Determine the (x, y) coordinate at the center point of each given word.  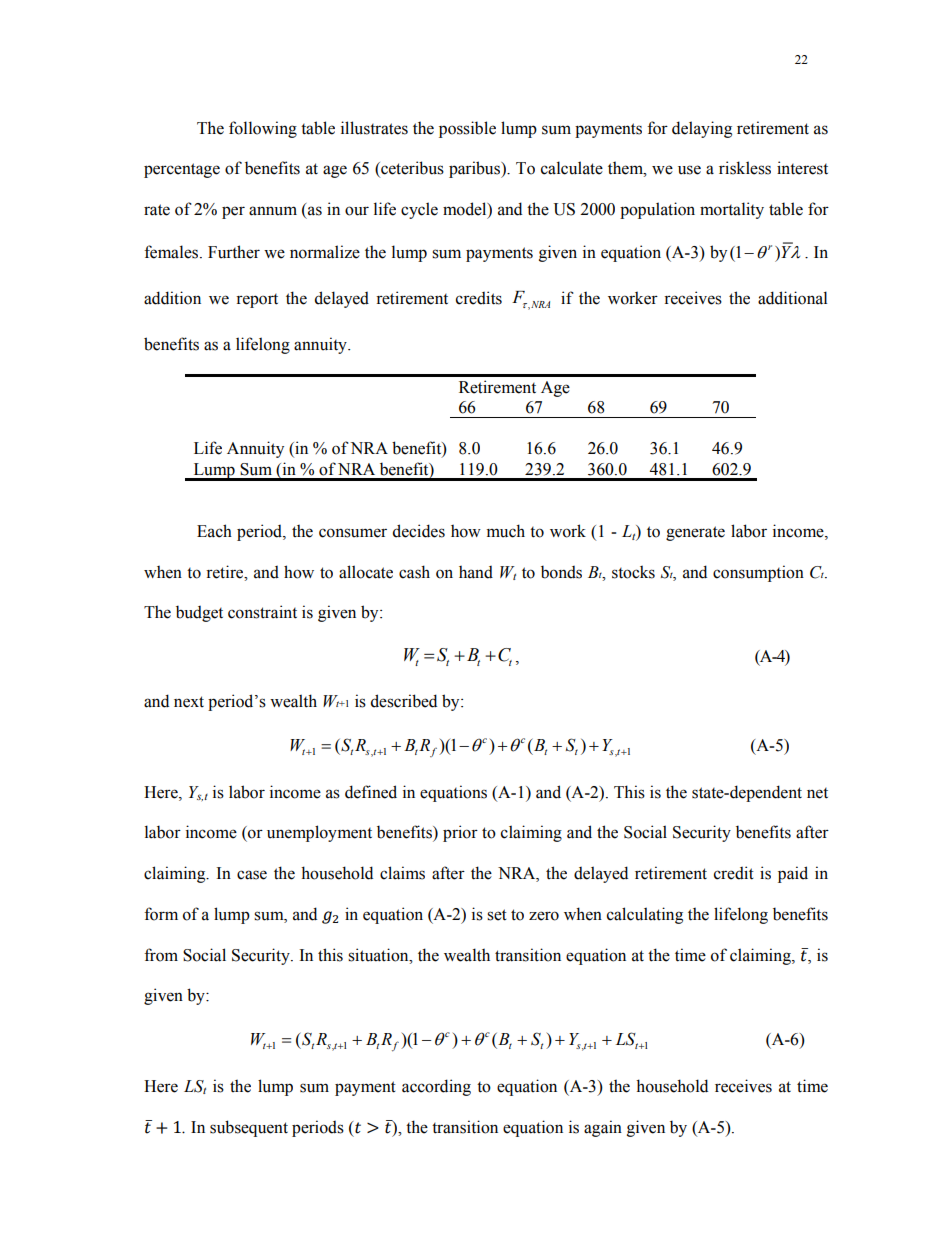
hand (476, 572)
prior (460, 833)
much (506, 531)
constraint (262, 612)
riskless (745, 168)
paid (793, 874)
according (436, 1087)
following (263, 129)
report (257, 301)
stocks (633, 572)
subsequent (249, 1128)
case (252, 875)
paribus (475, 169)
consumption (758, 573)
